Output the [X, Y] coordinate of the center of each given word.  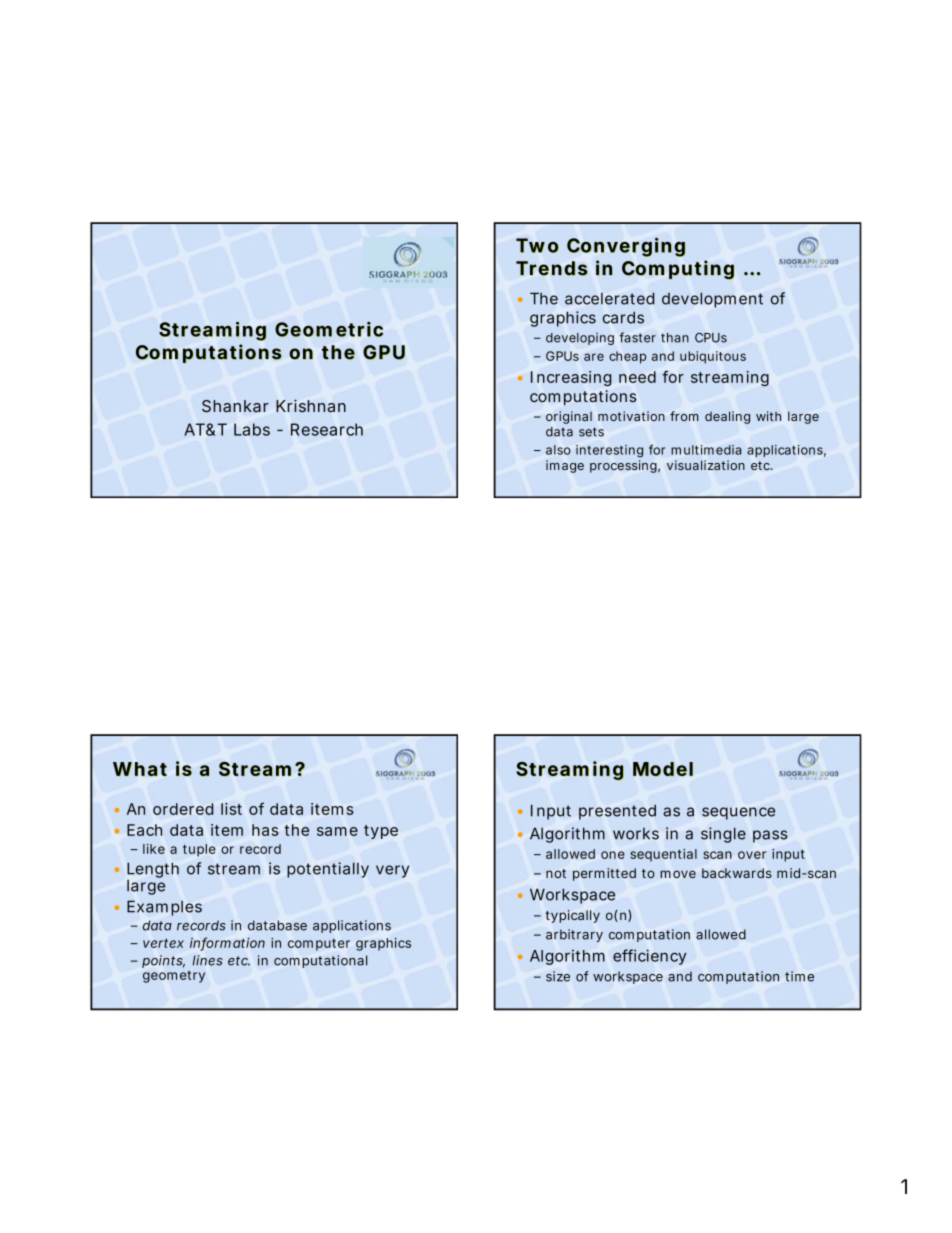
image [565, 466]
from [684, 416]
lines [208, 960]
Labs [252, 429]
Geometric [329, 329]
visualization [706, 465]
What [140, 769]
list [231, 809]
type [381, 832]
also [558, 450]
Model [663, 769]
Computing [678, 270]
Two [537, 245]
